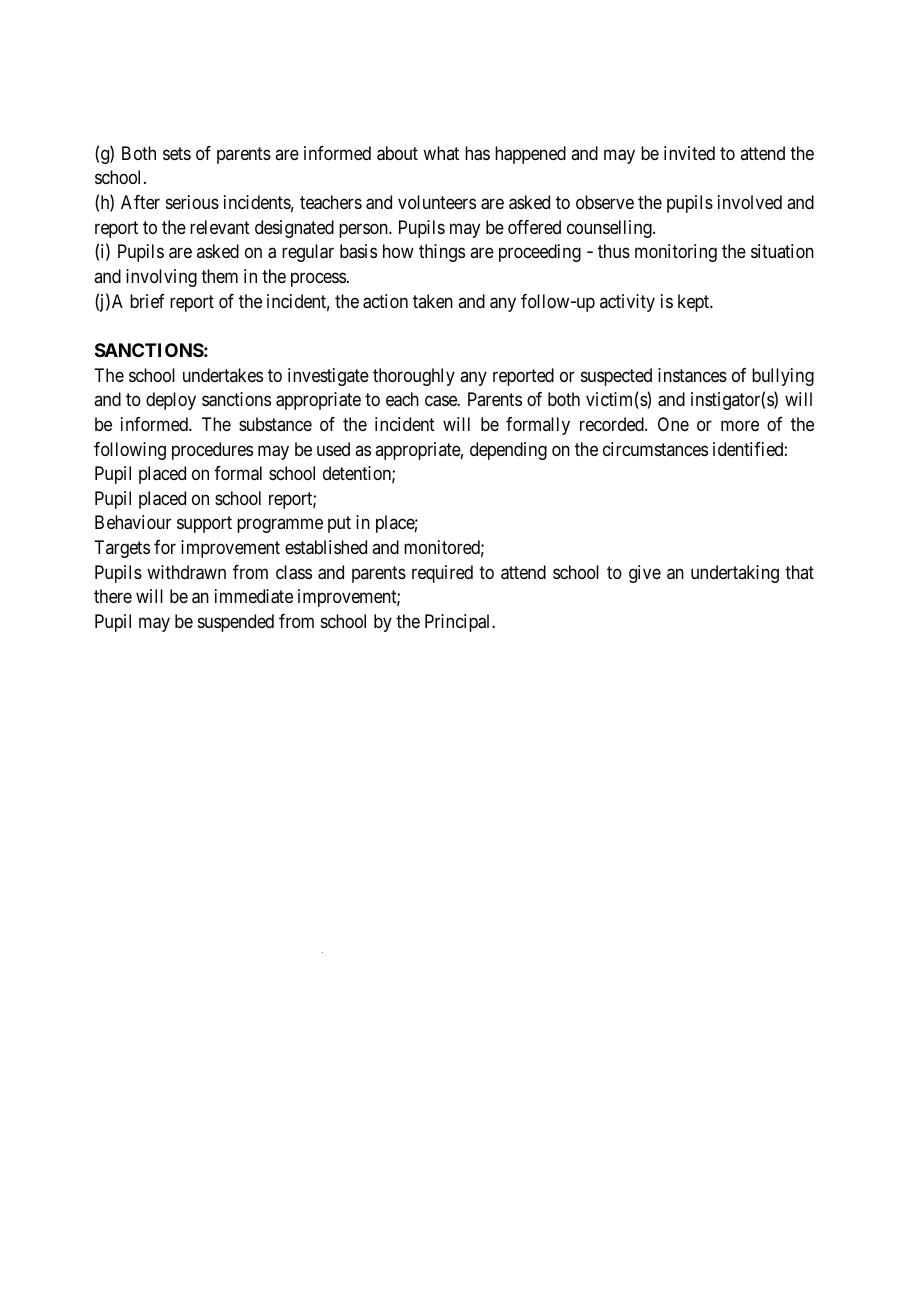 The height and width of the page is (1308, 924). I want to click on more, so click(740, 425).
